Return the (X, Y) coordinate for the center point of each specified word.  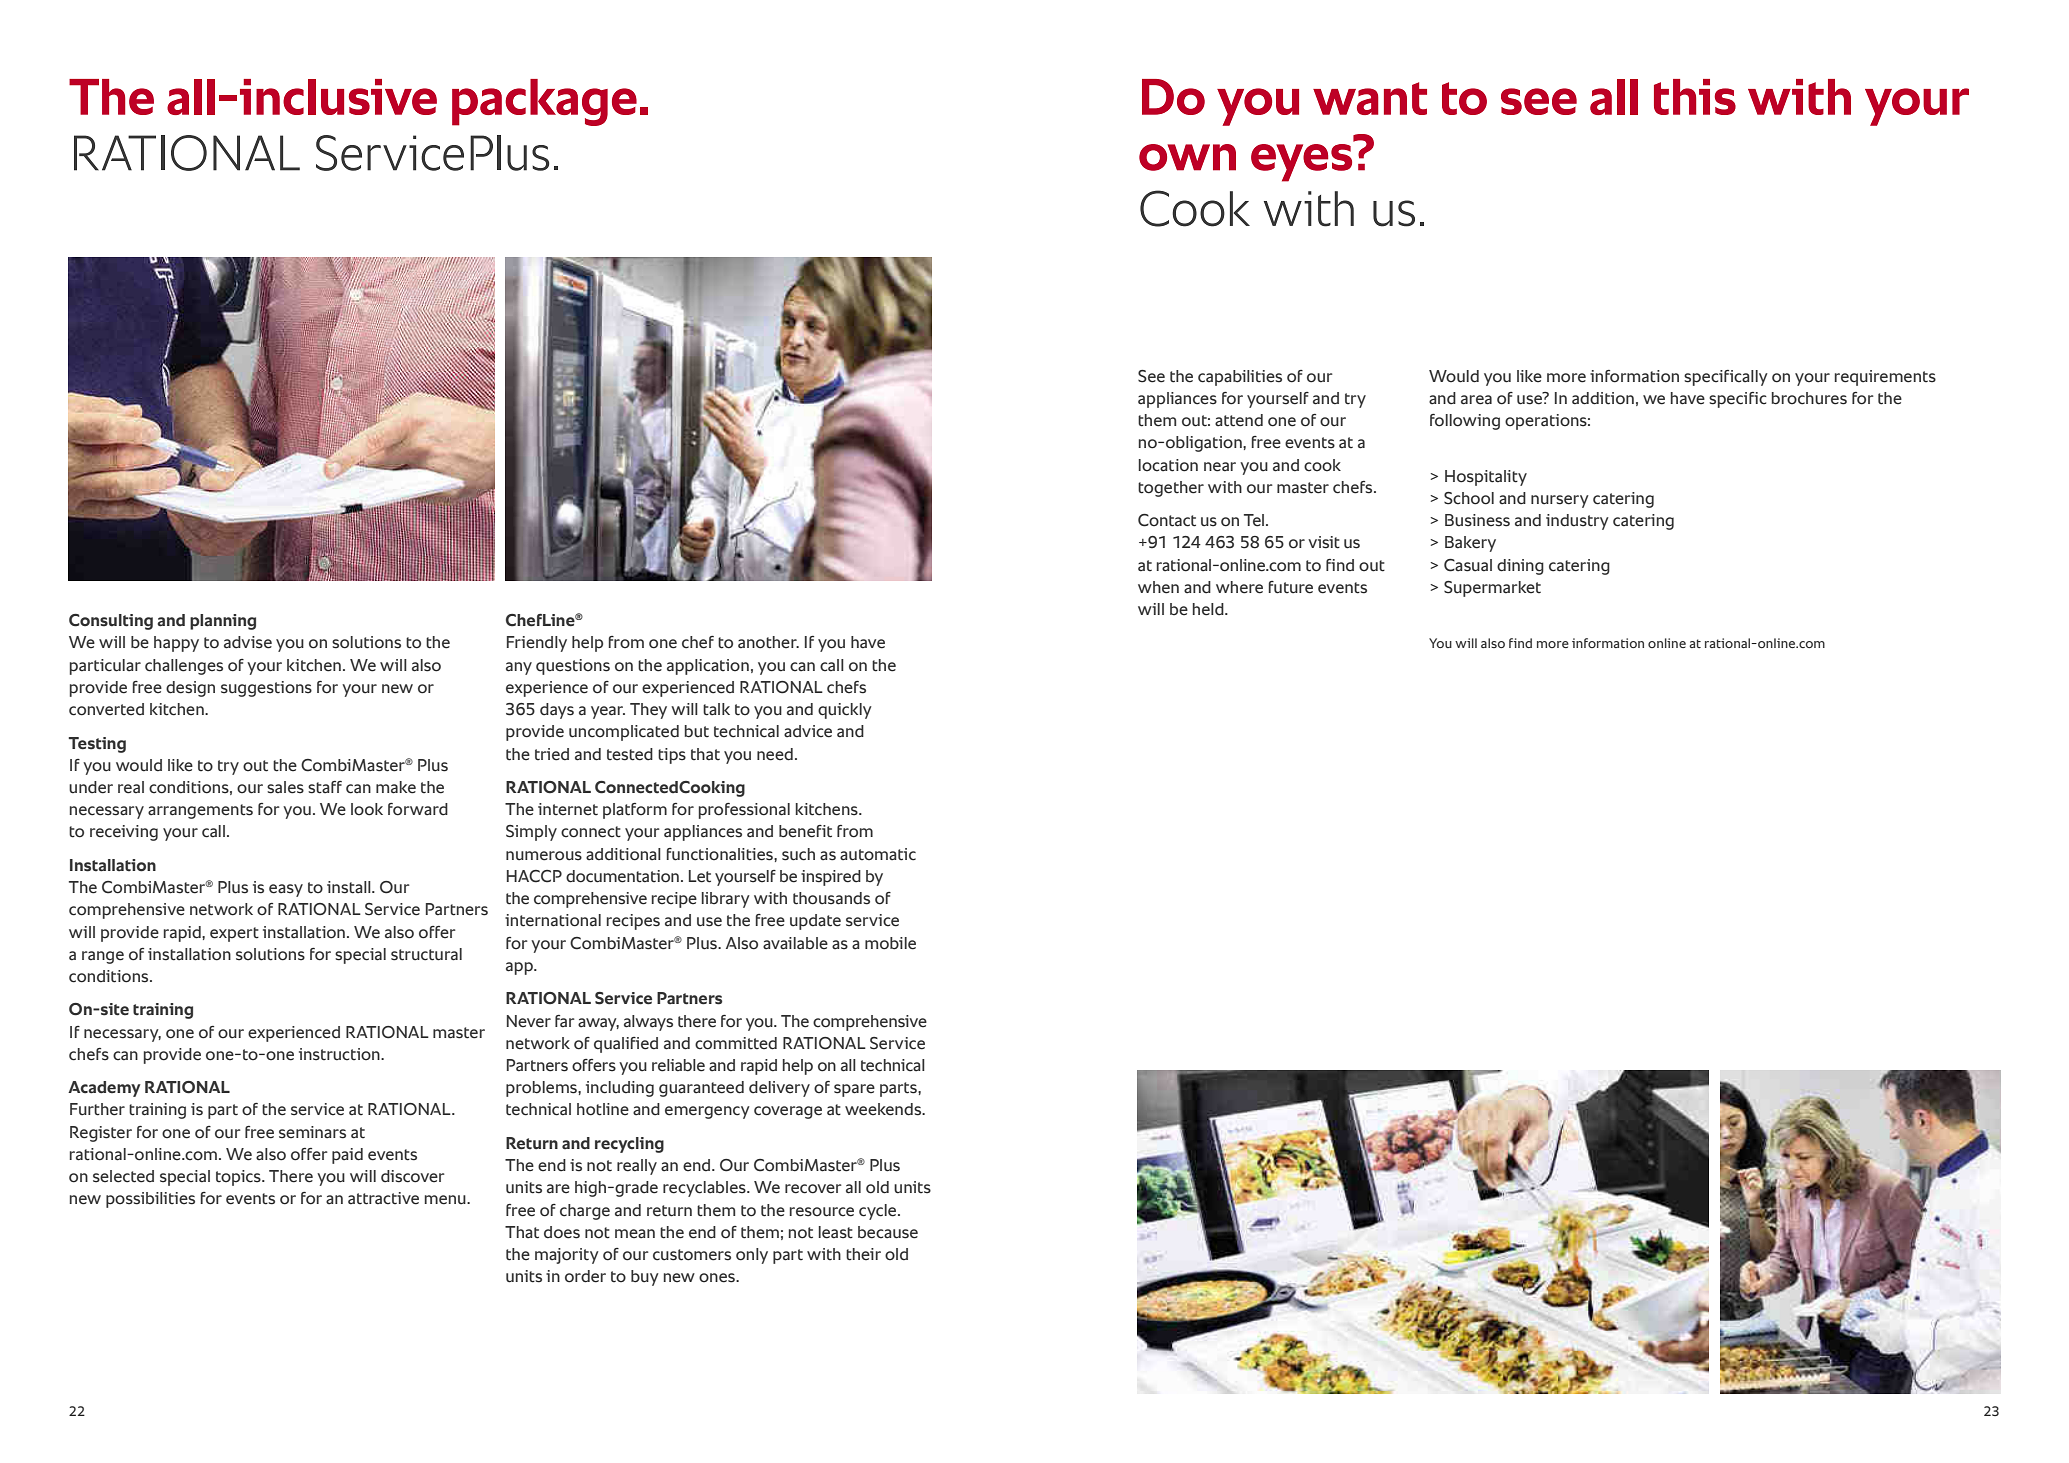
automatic (878, 854)
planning (223, 622)
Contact (1167, 520)
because (888, 1232)
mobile (890, 943)
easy (286, 890)
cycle (879, 1212)
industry (1577, 522)
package (544, 102)
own (1187, 157)
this (1695, 97)
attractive (383, 1198)
